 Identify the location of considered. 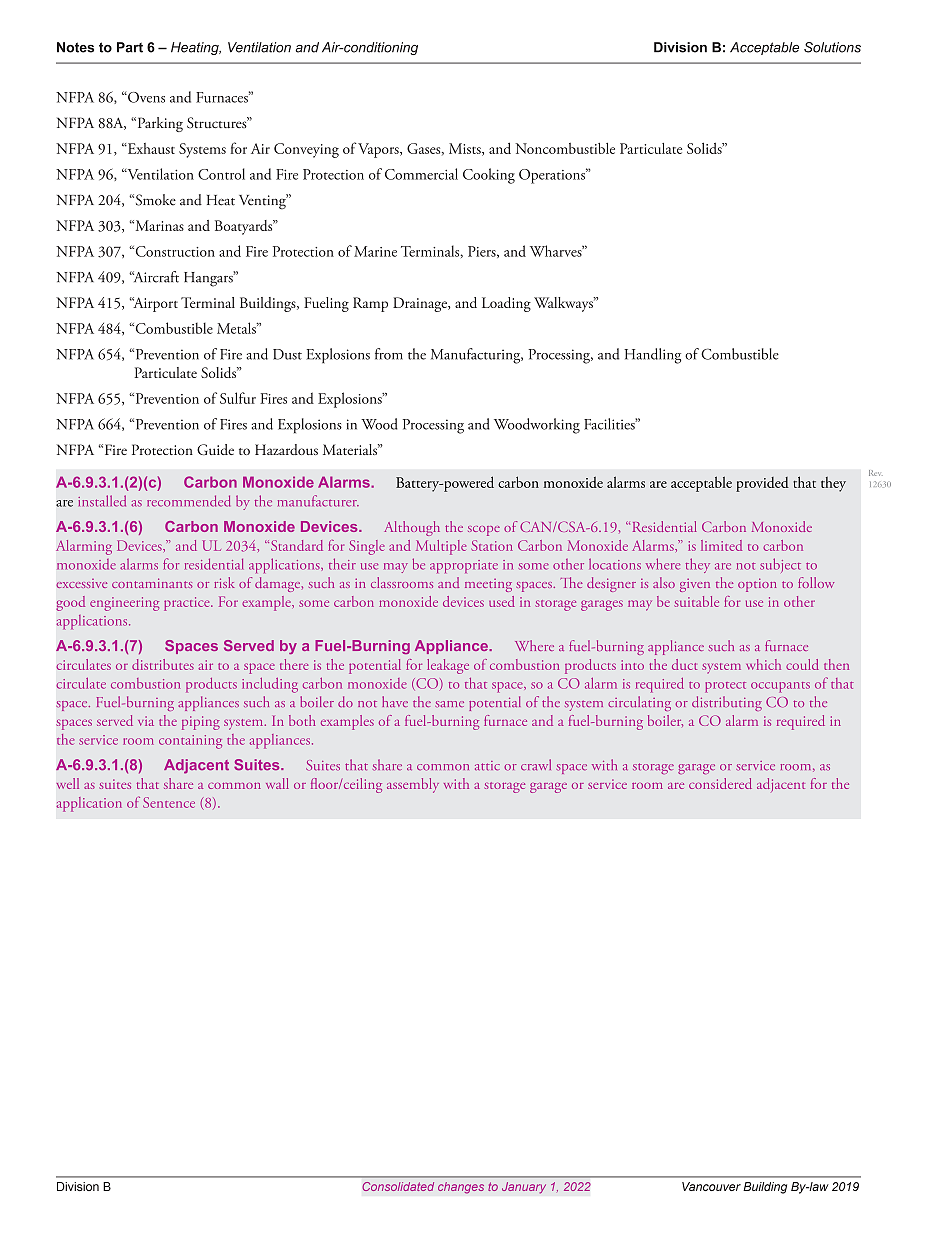
(720, 783).
